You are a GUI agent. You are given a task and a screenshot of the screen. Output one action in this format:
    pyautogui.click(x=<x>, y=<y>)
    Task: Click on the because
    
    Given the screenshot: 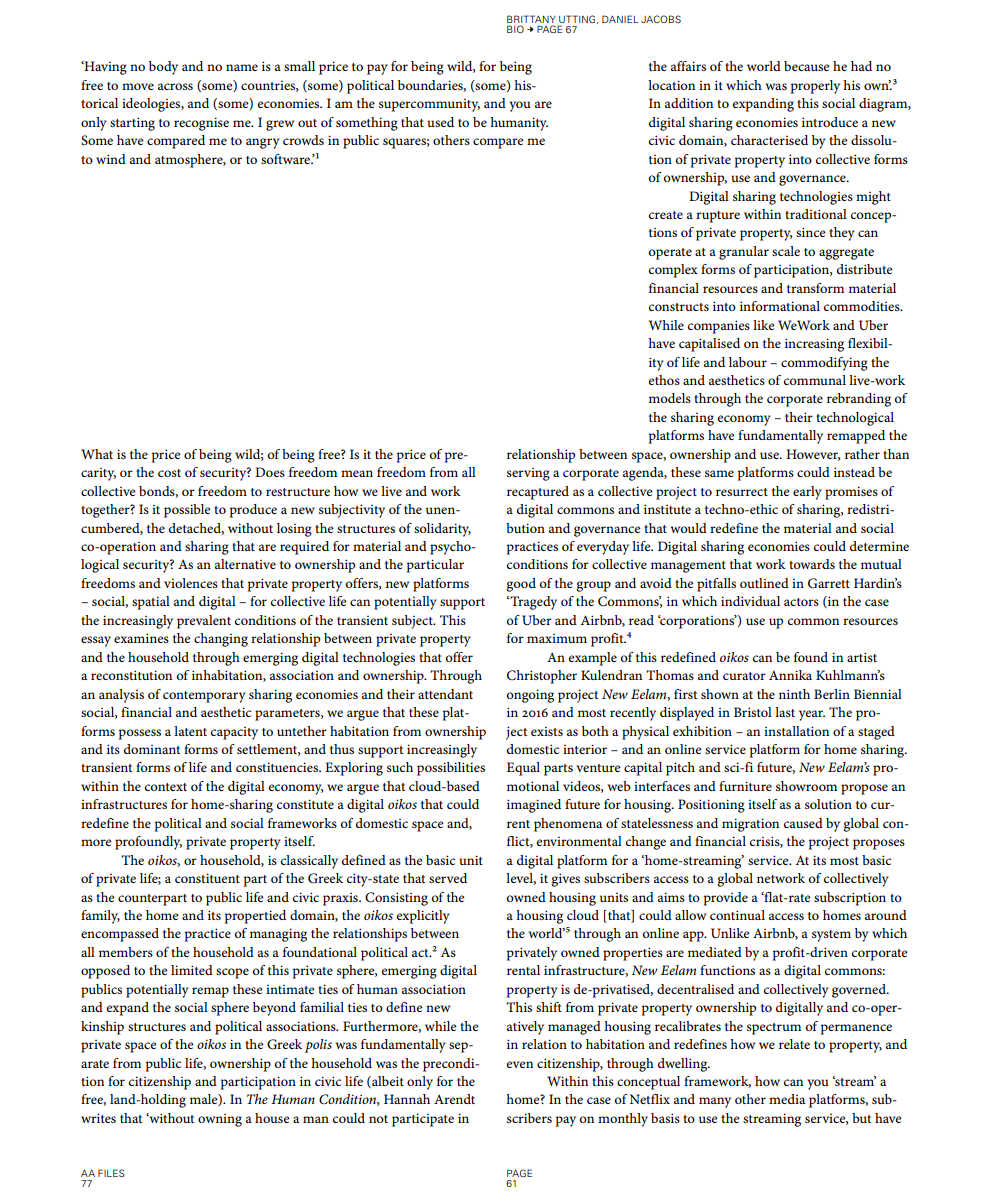 What is the action you would take?
    pyautogui.click(x=807, y=66)
